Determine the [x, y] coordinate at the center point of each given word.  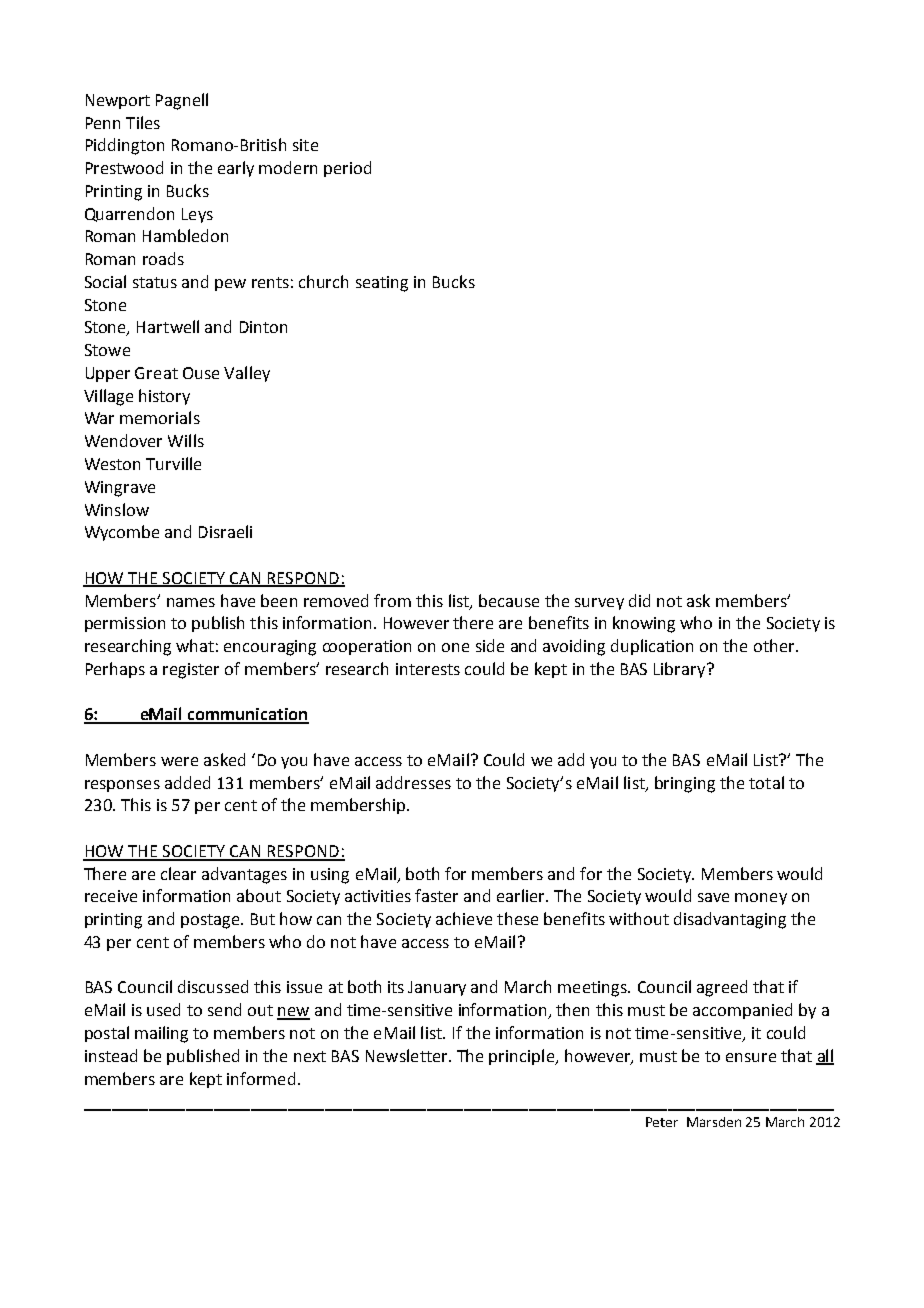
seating [382, 284]
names [191, 602]
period [347, 169]
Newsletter [408, 1055]
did [639, 600]
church [323, 281]
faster [436, 895]
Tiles [143, 122]
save [713, 897]
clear [178, 873]
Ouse [201, 373]
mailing [161, 1034]
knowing [644, 624]
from [392, 600]
